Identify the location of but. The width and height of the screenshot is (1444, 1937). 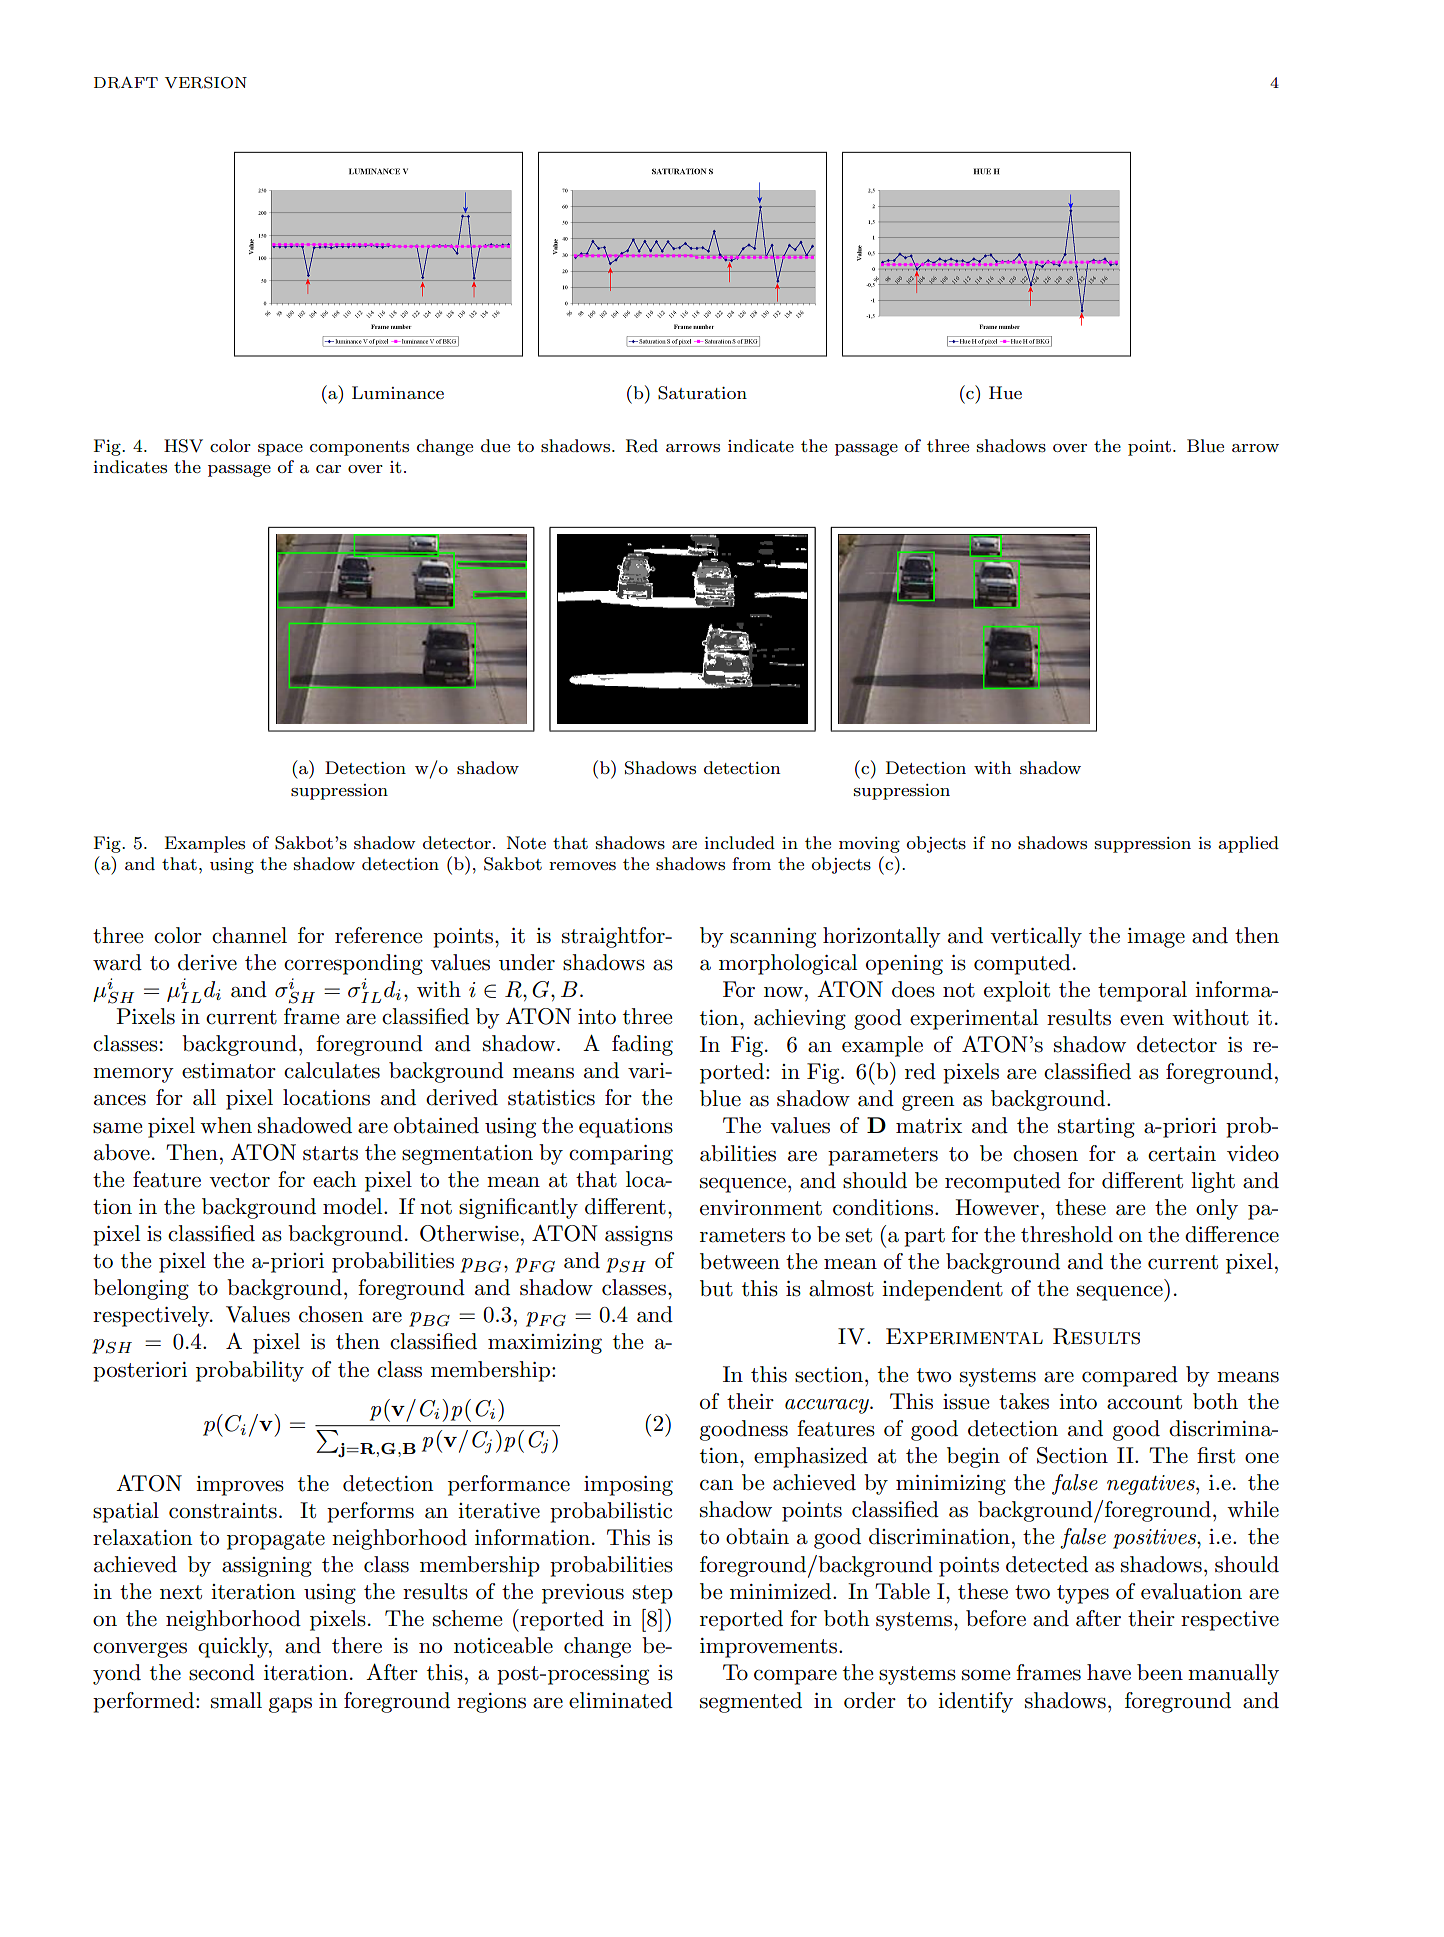
(716, 1288).
